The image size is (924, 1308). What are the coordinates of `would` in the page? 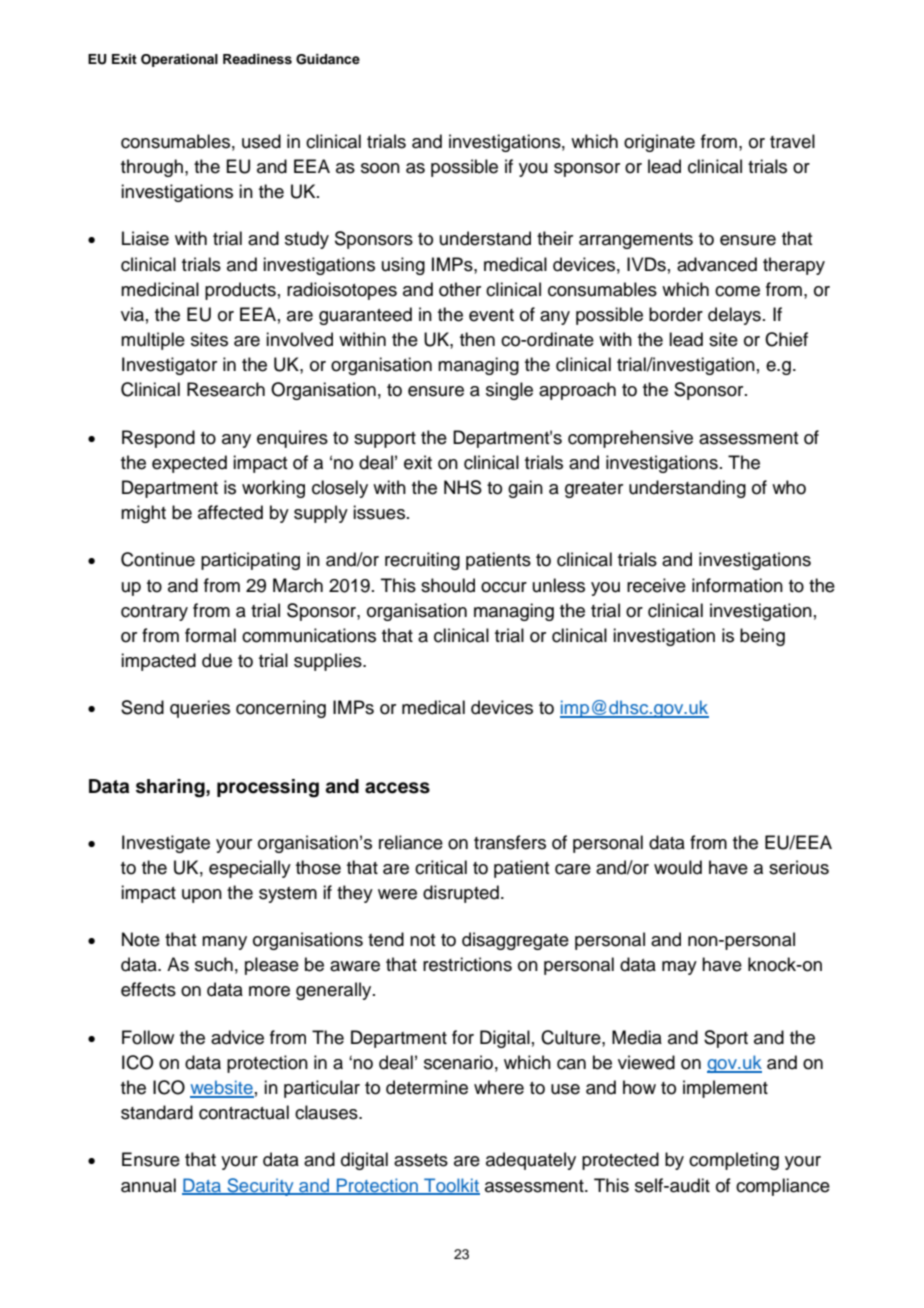 It's located at (678, 867).
